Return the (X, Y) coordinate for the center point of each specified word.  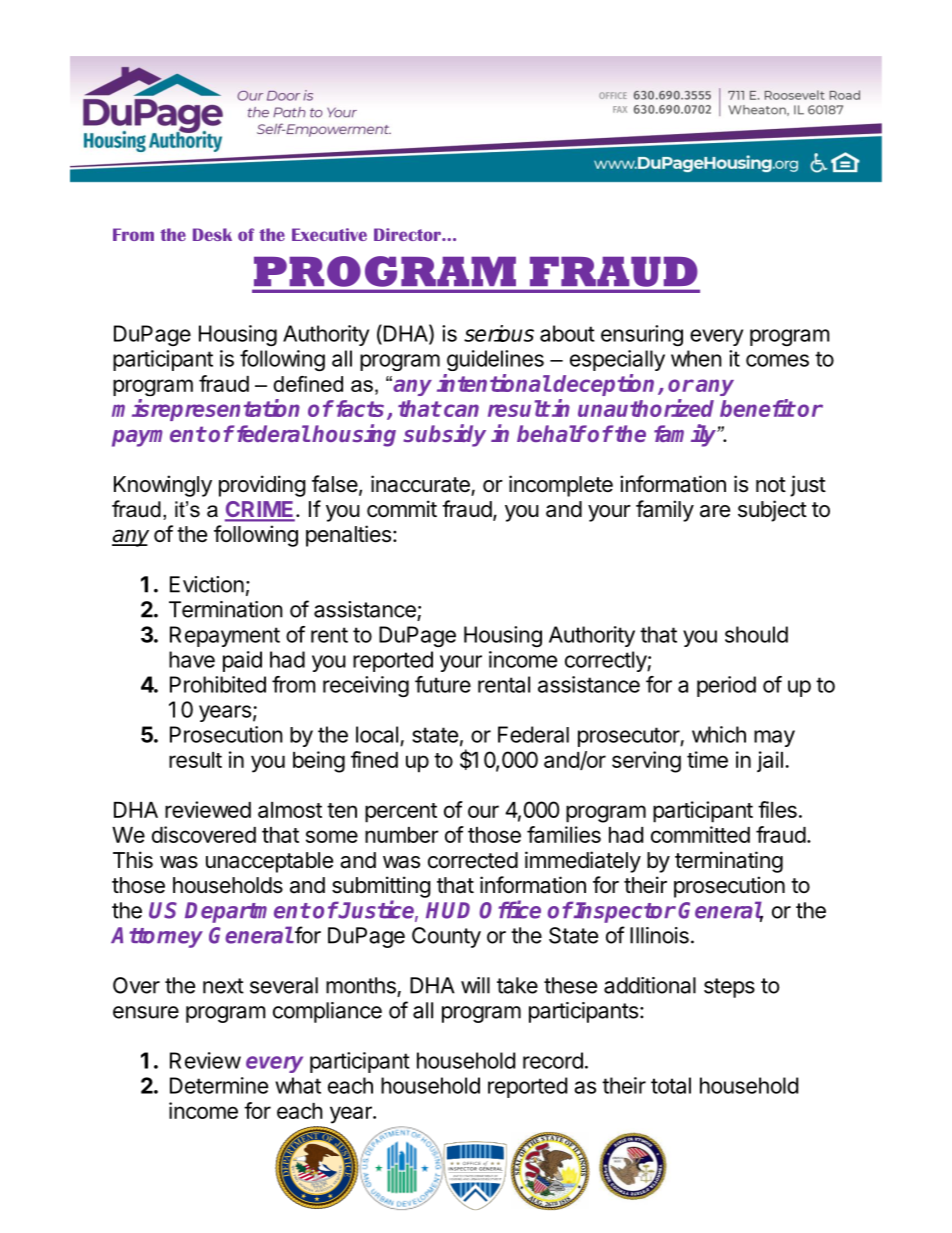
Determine (219, 1085)
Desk (212, 234)
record (553, 1060)
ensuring (642, 335)
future (443, 684)
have (192, 659)
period (726, 686)
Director (408, 234)
